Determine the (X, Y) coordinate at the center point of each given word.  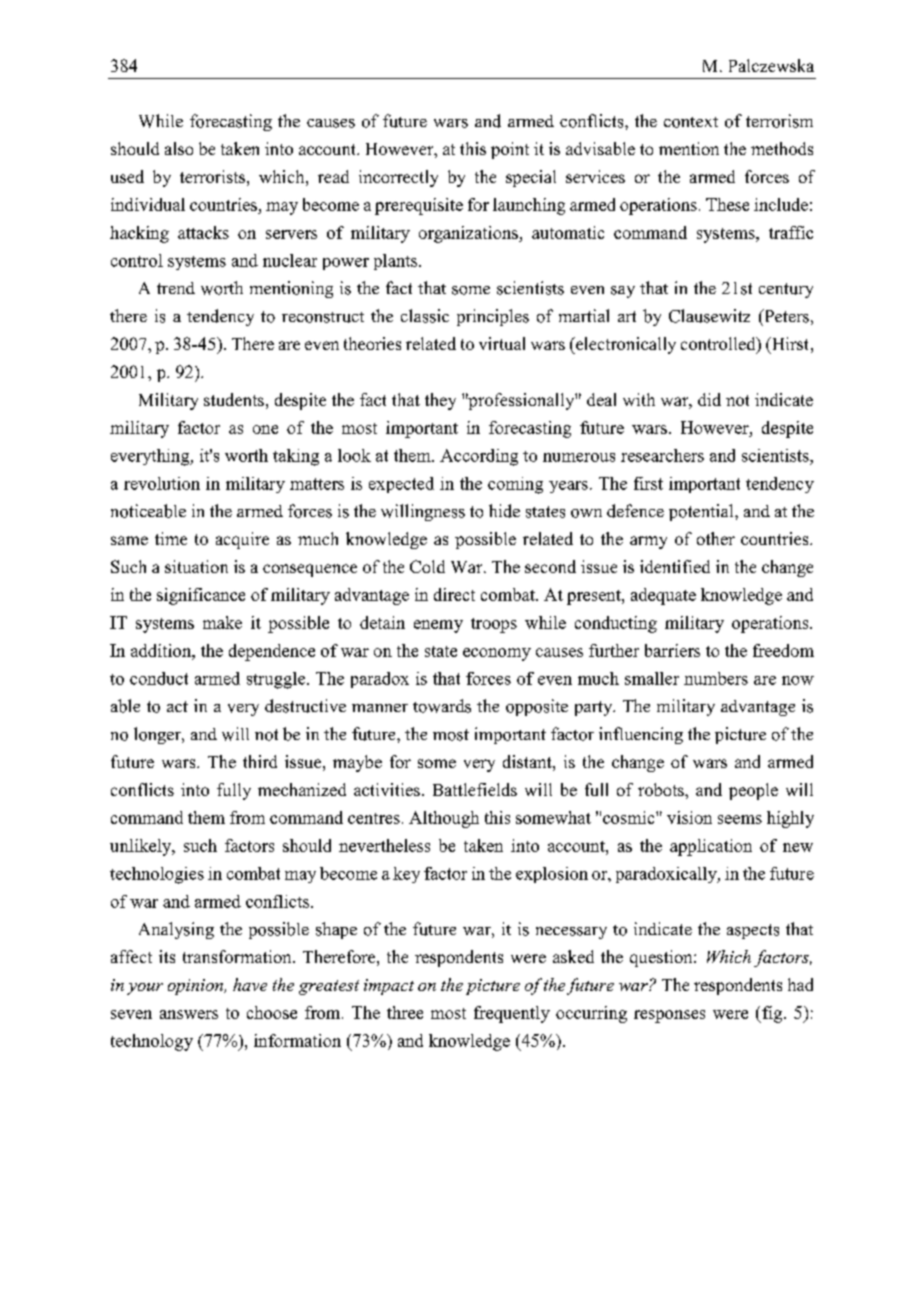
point (510, 150)
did (709, 399)
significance (201, 596)
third (260, 761)
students (234, 399)
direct (454, 594)
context (691, 122)
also (179, 148)
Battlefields (475, 789)
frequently (512, 1014)
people (753, 791)
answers (189, 1014)
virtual (502, 343)
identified (675, 566)
